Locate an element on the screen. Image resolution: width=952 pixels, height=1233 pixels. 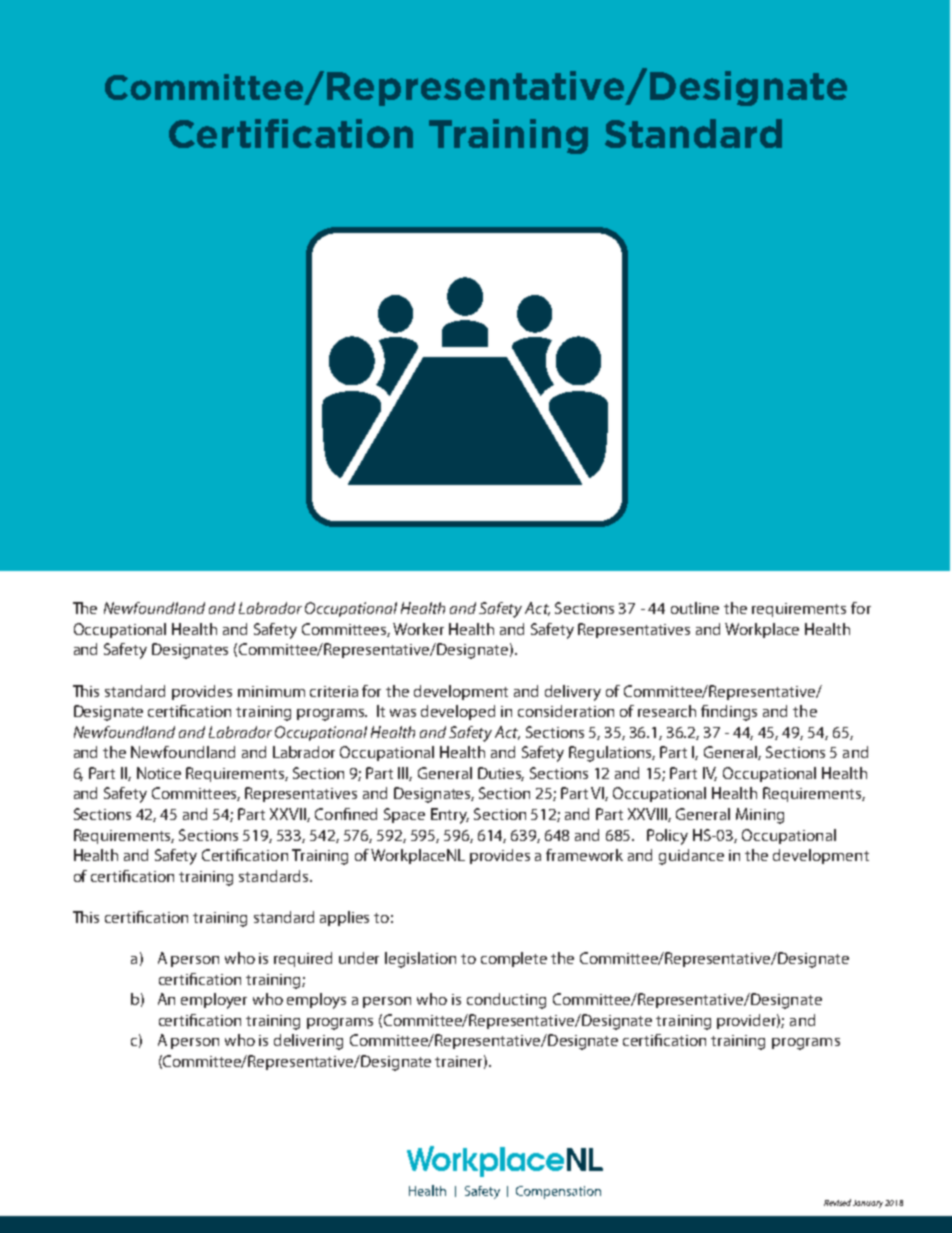
Worker is located at coordinates (418, 629).
